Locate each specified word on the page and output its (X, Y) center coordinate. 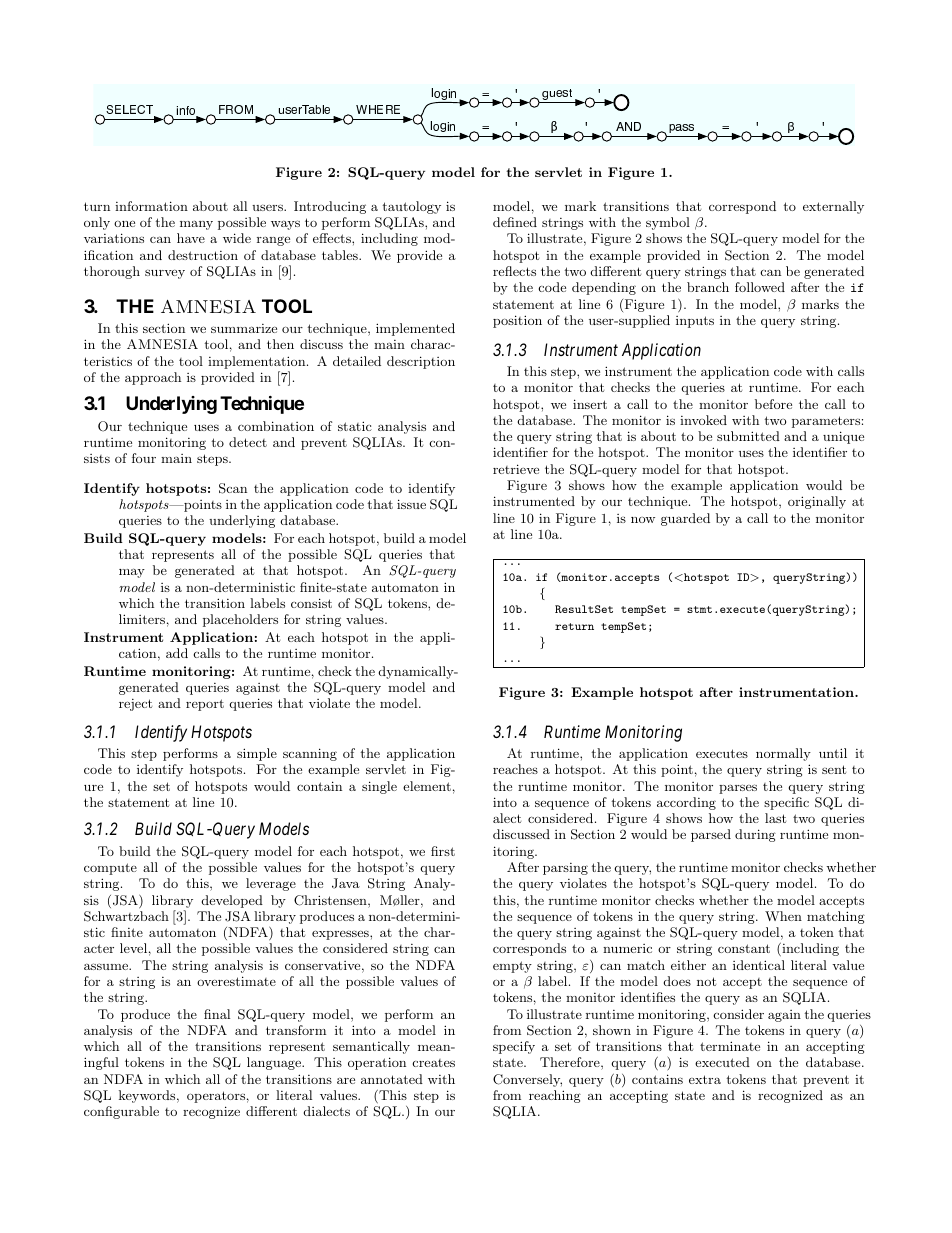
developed (232, 901)
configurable (121, 1112)
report (205, 705)
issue (411, 504)
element (427, 786)
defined (515, 222)
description (421, 362)
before (773, 404)
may (132, 573)
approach (153, 378)
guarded (685, 519)
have (191, 238)
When (783, 916)
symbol (668, 223)
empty (512, 967)
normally (783, 754)
